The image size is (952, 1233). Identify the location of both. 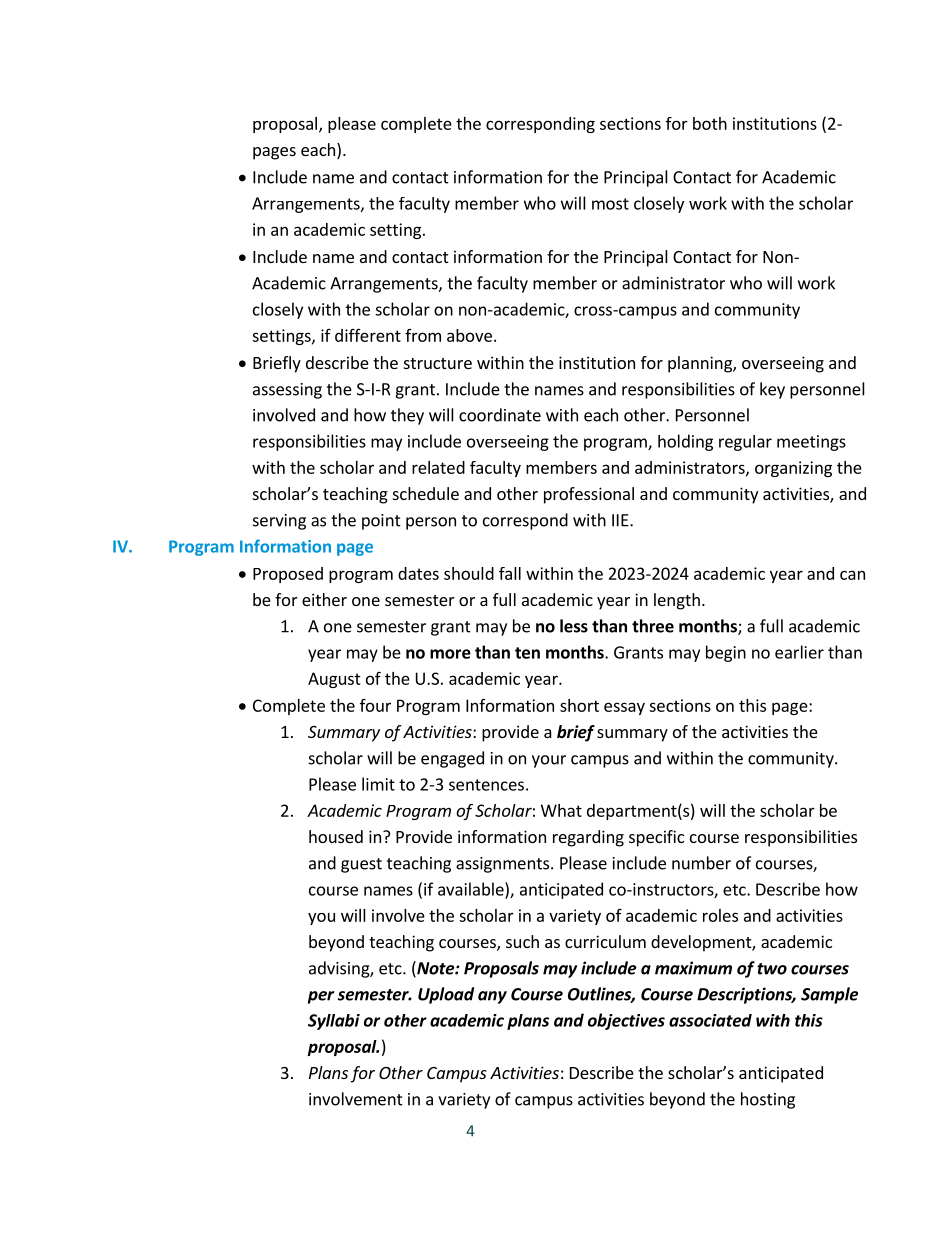
(710, 123).
